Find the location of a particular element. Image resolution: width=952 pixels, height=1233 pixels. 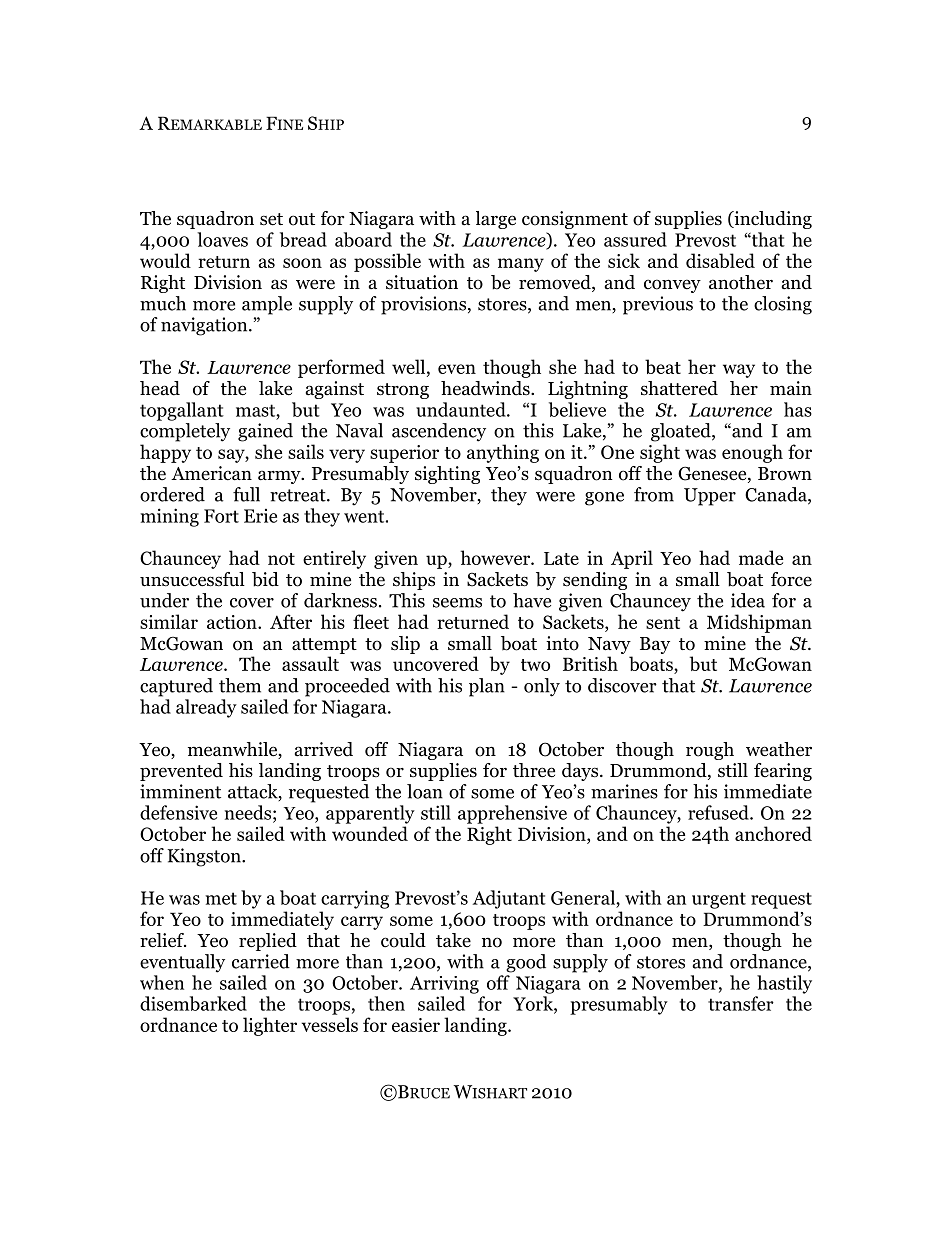

Arriving is located at coordinates (444, 985).
